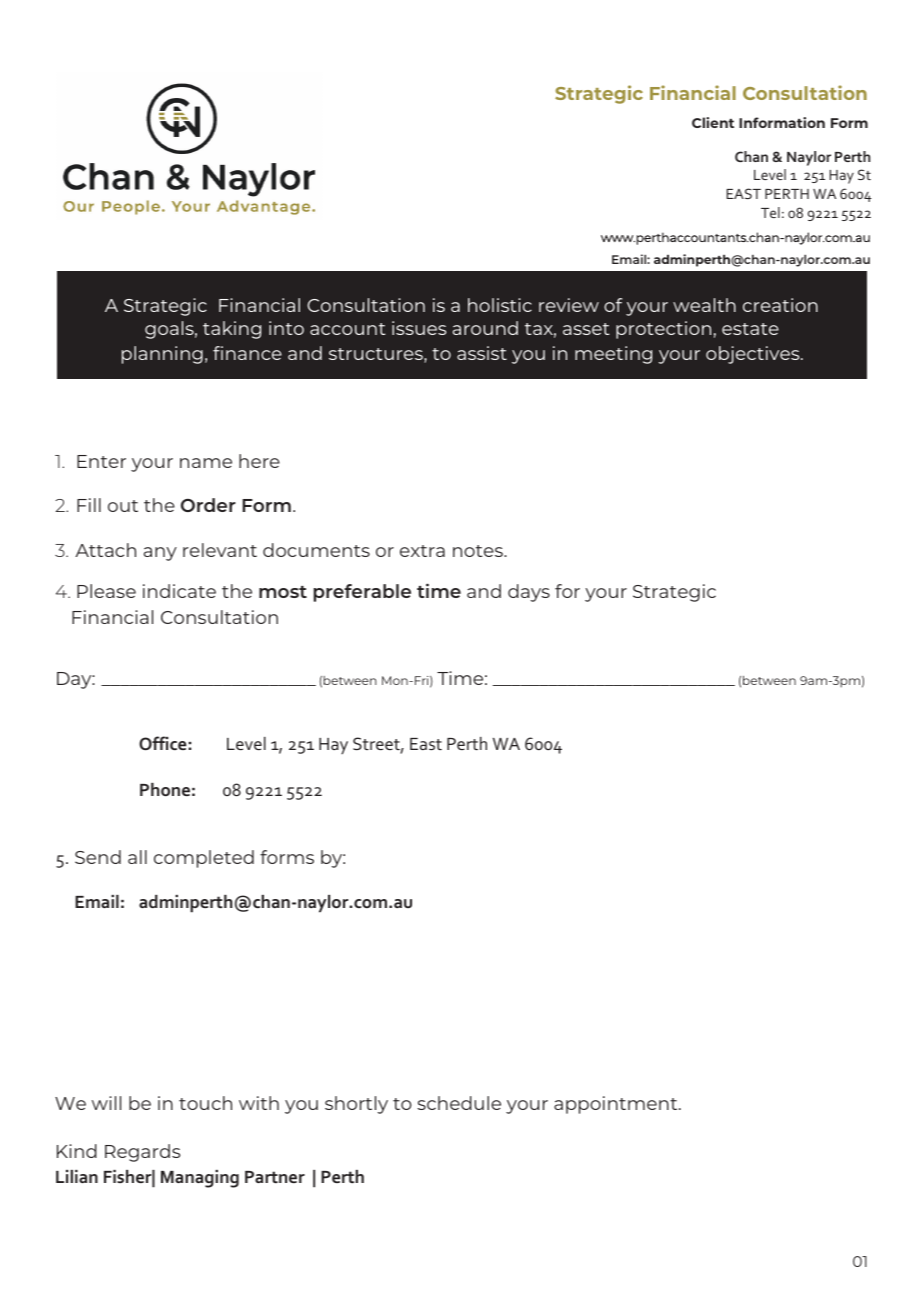 The height and width of the document is (1308, 924). I want to click on completed, so click(204, 859).
